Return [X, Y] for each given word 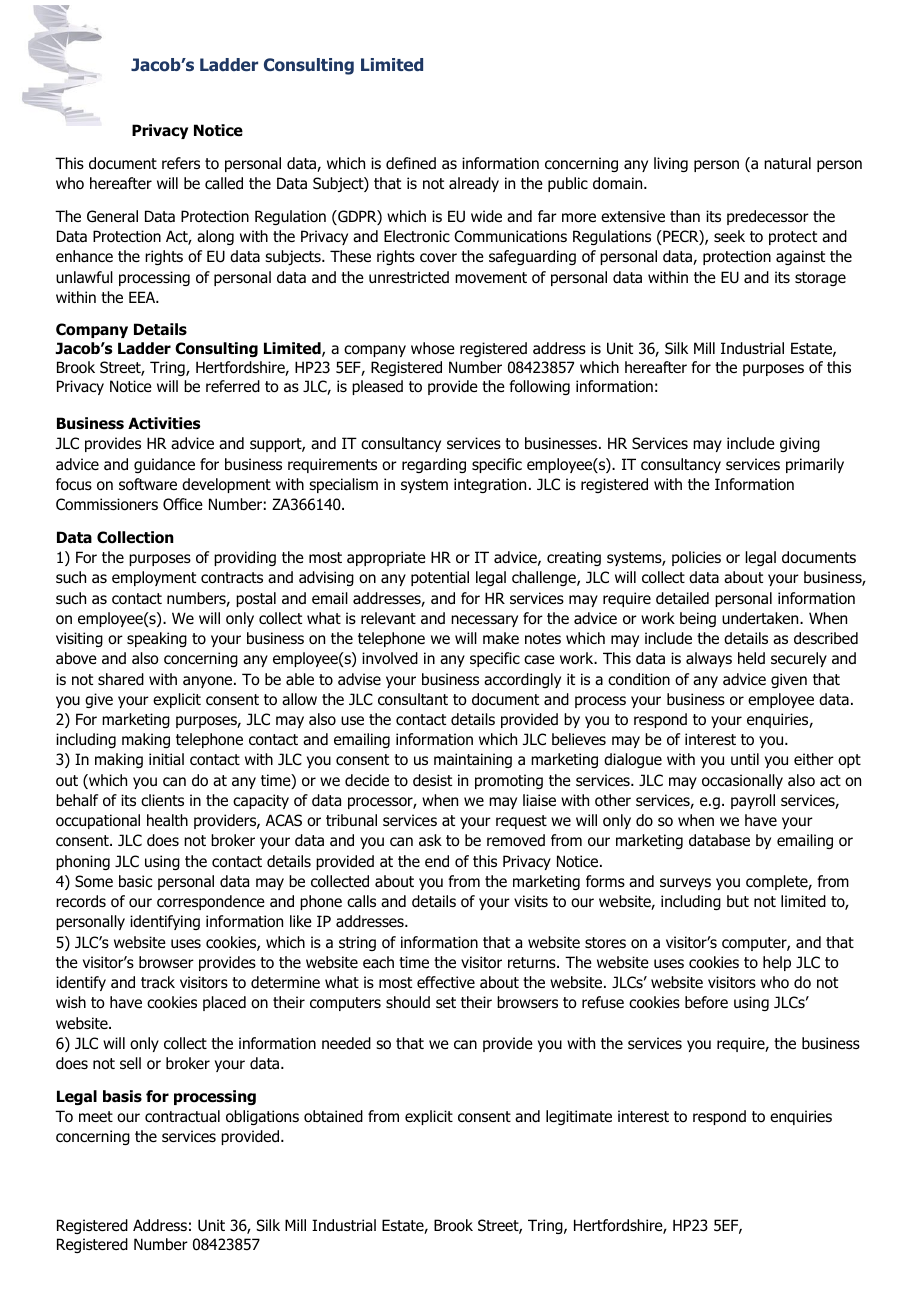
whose [433, 348]
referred [233, 386]
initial [166, 759]
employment [154, 578]
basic [135, 881]
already [474, 184]
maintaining [473, 760]
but [738, 901]
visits [531, 901]
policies [696, 558]
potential [440, 578]
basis [122, 1096]
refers [181, 163]
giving [800, 444]
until [745, 759]
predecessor [768, 217]
